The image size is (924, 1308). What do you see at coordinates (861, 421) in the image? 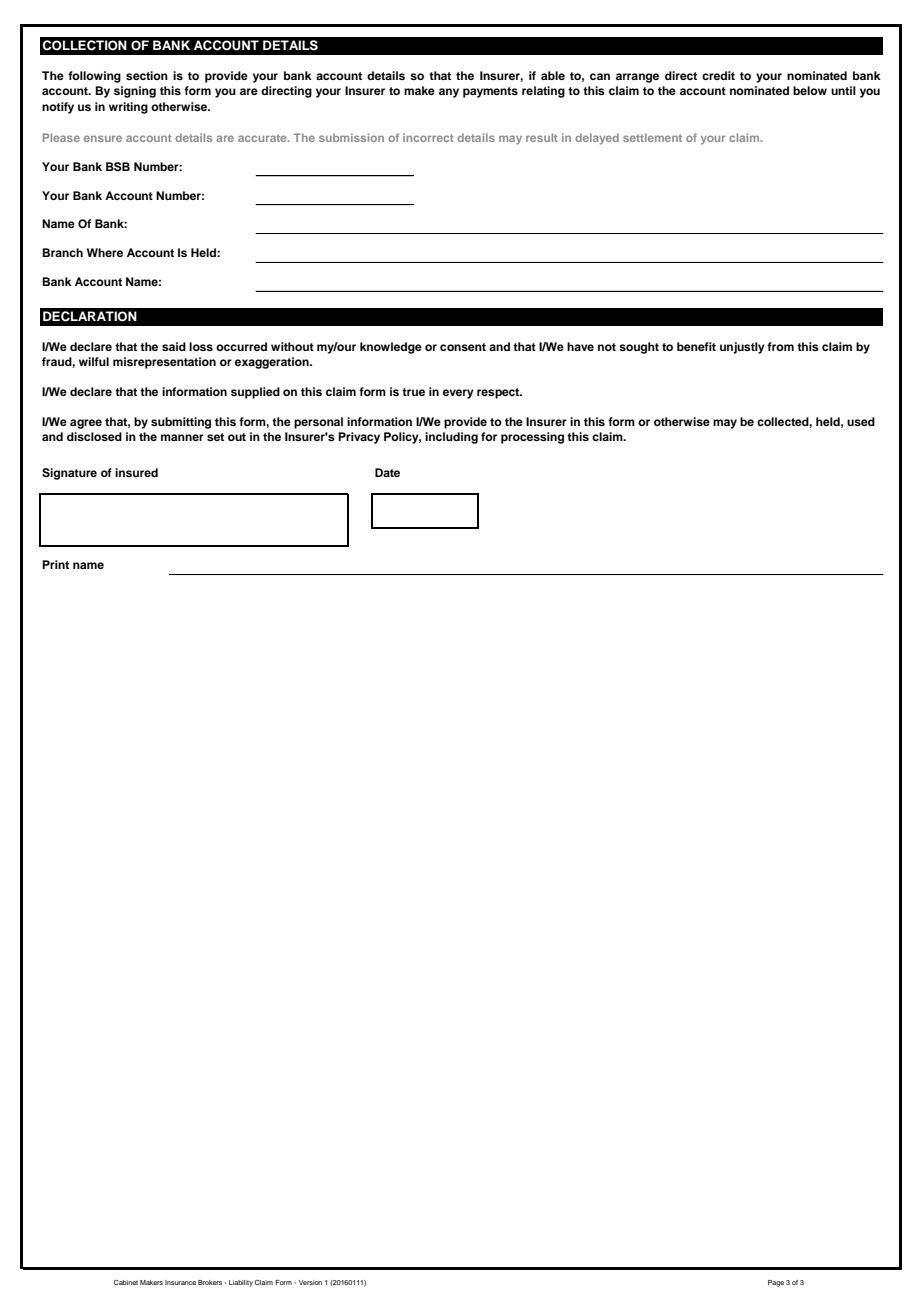
I see `used` at bounding box center [861, 421].
